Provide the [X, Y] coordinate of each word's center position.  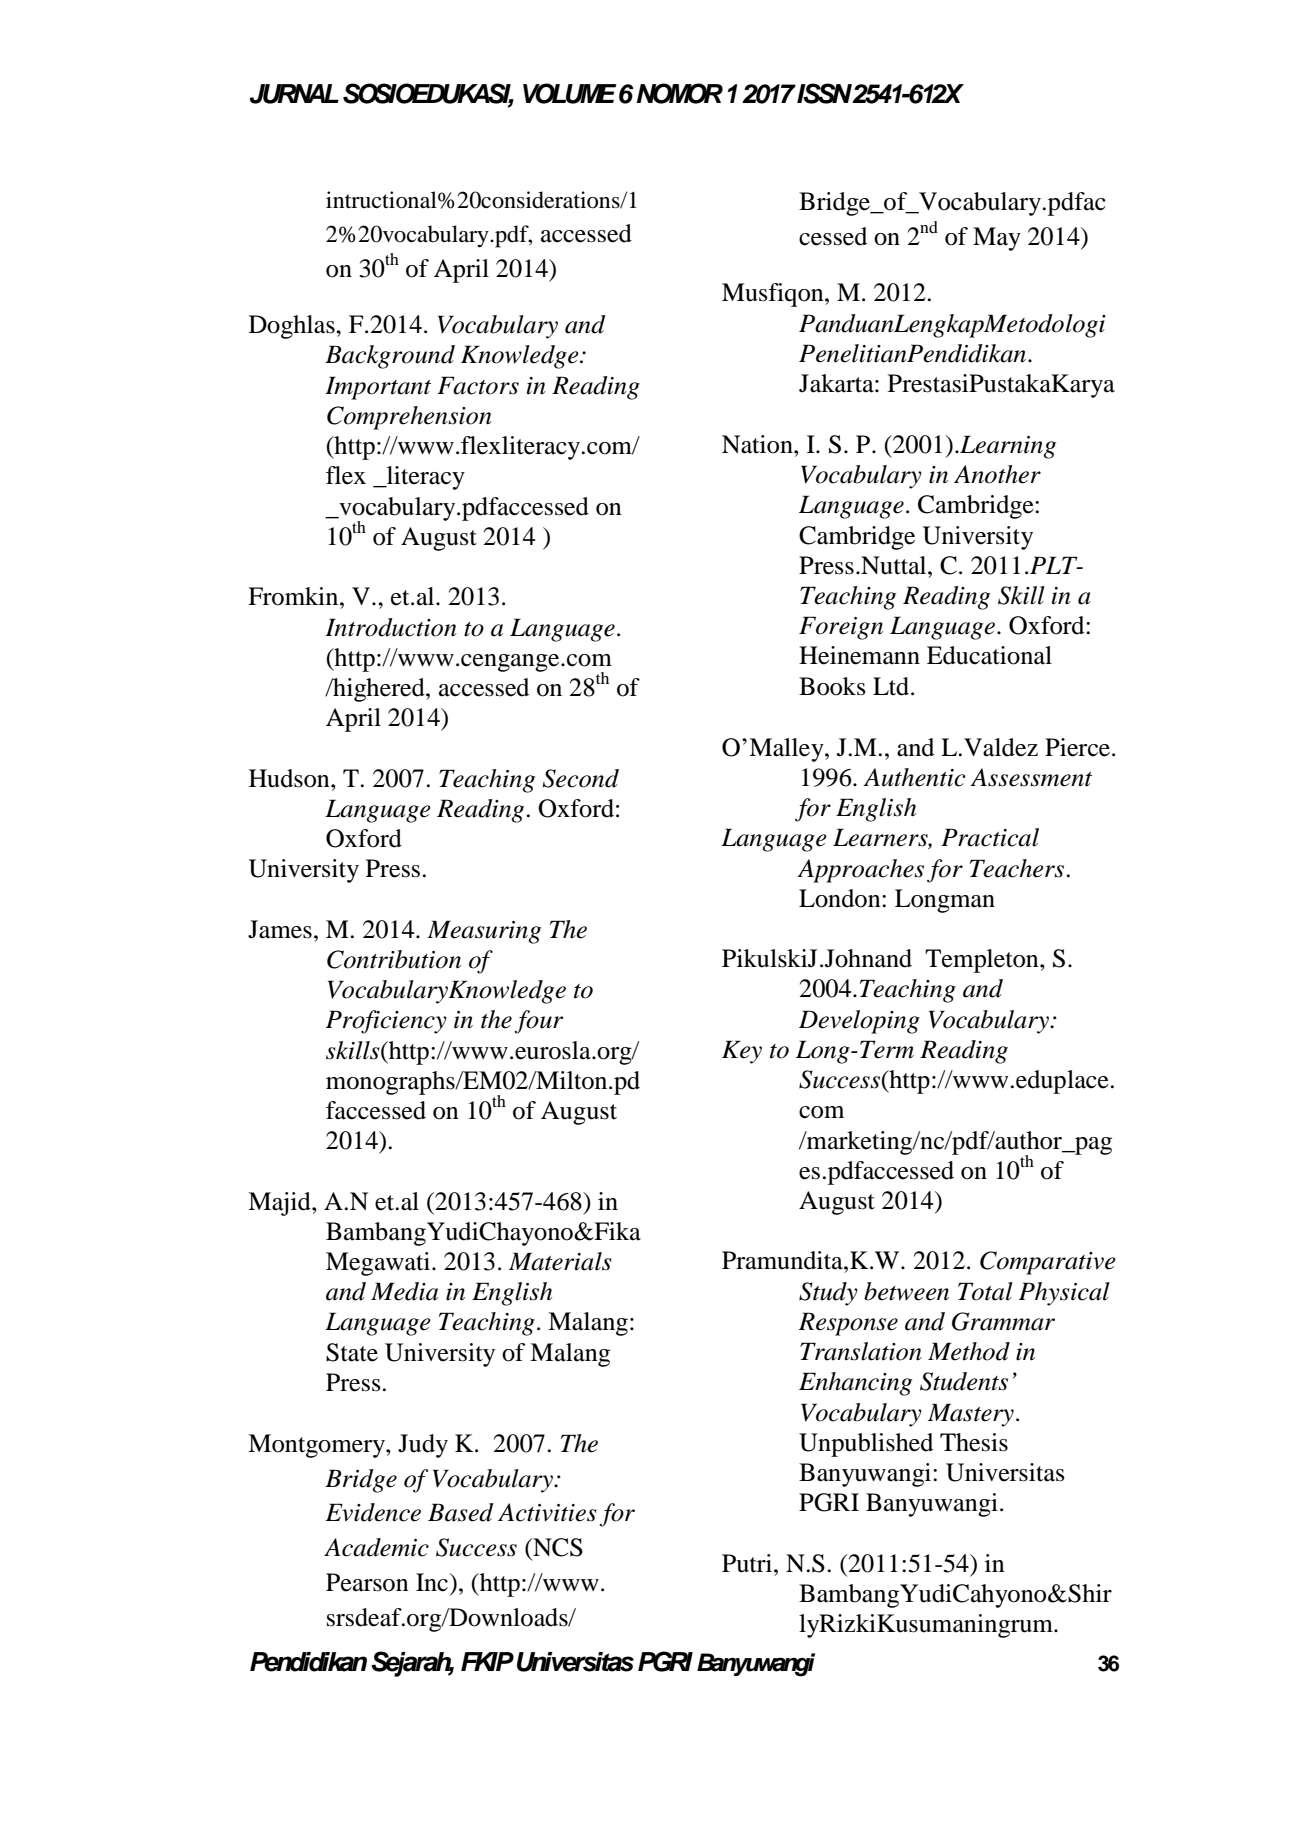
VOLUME [570, 93]
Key [742, 1052]
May [997, 239]
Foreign [841, 628]
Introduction [391, 627]
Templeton [983, 961]
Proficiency [386, 1022]
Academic [376, 1547]
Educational [989, 655]
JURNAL [294, 94]
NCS [557, 1547]
